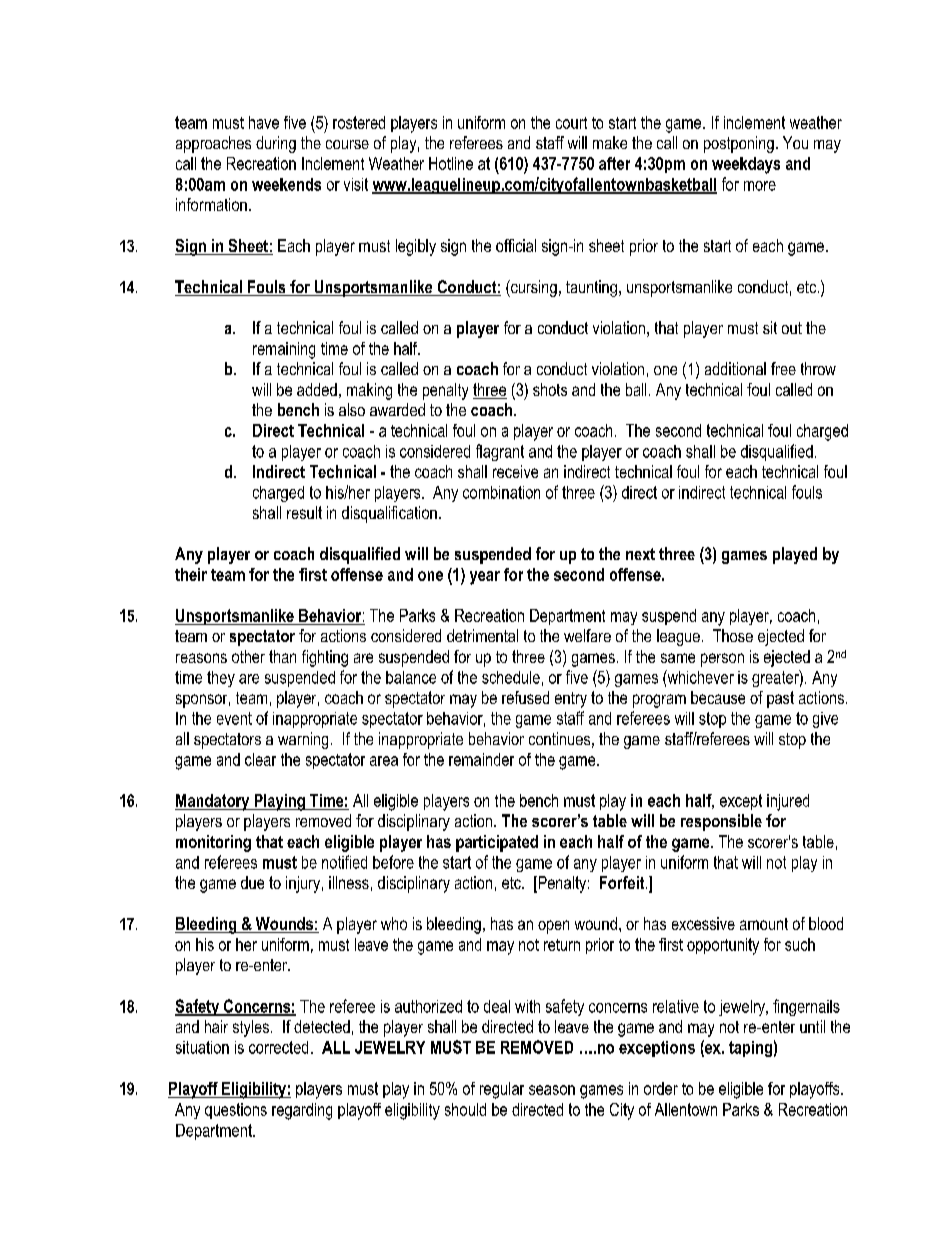 This screenshot has width=952, height=1233. Describe the element at coordinates (482, 635) in the screenshot. I see `detrimental` at that location.
